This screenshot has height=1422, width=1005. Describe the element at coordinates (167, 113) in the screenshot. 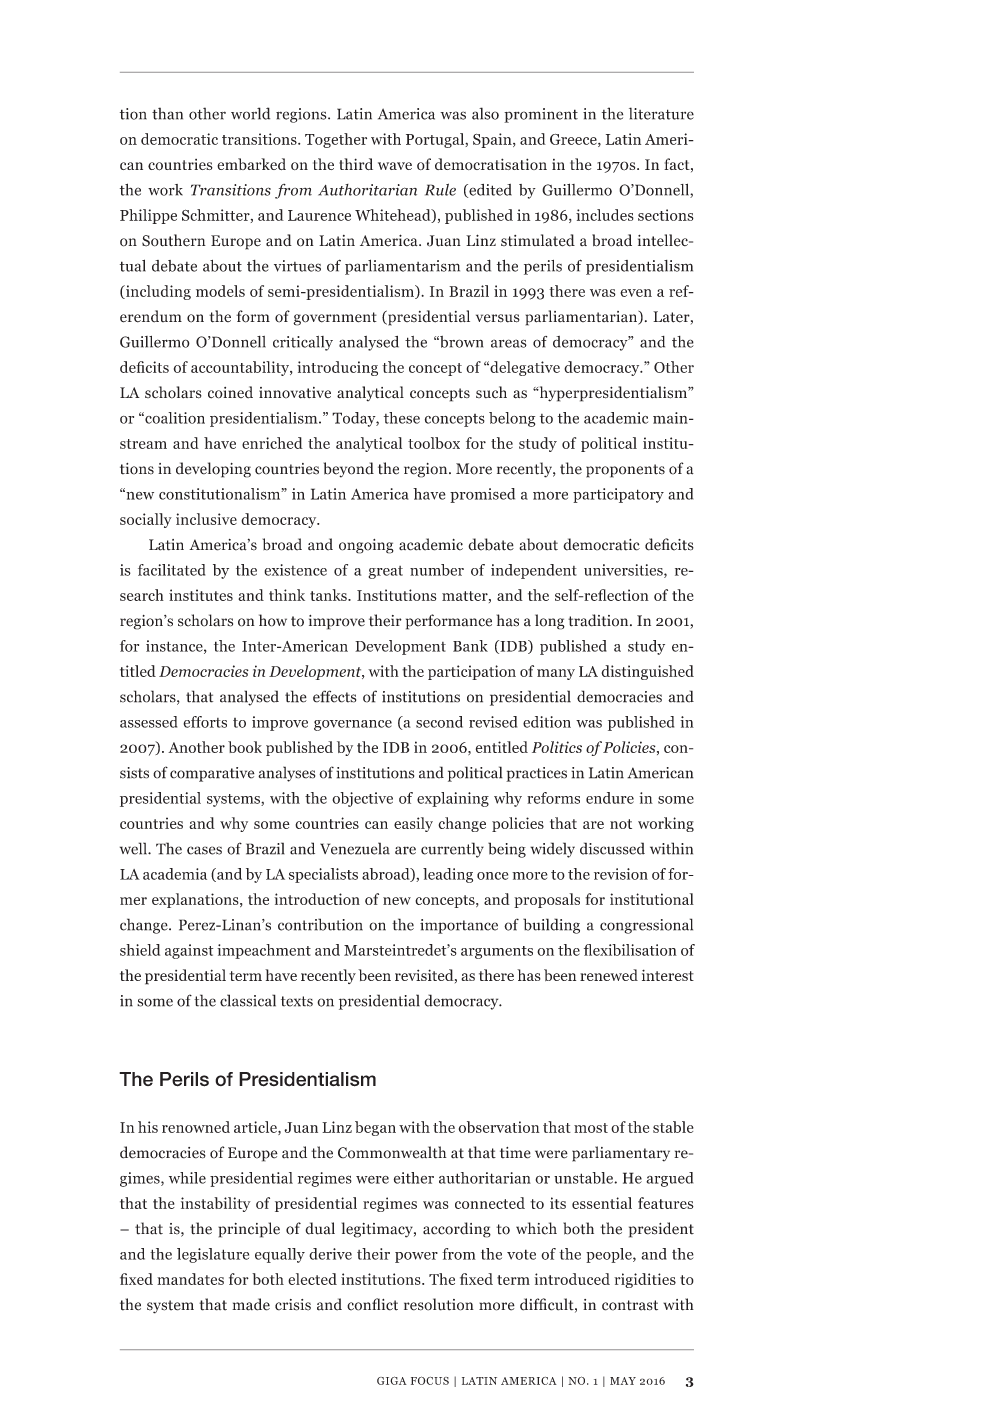

I see `than` at that location.
